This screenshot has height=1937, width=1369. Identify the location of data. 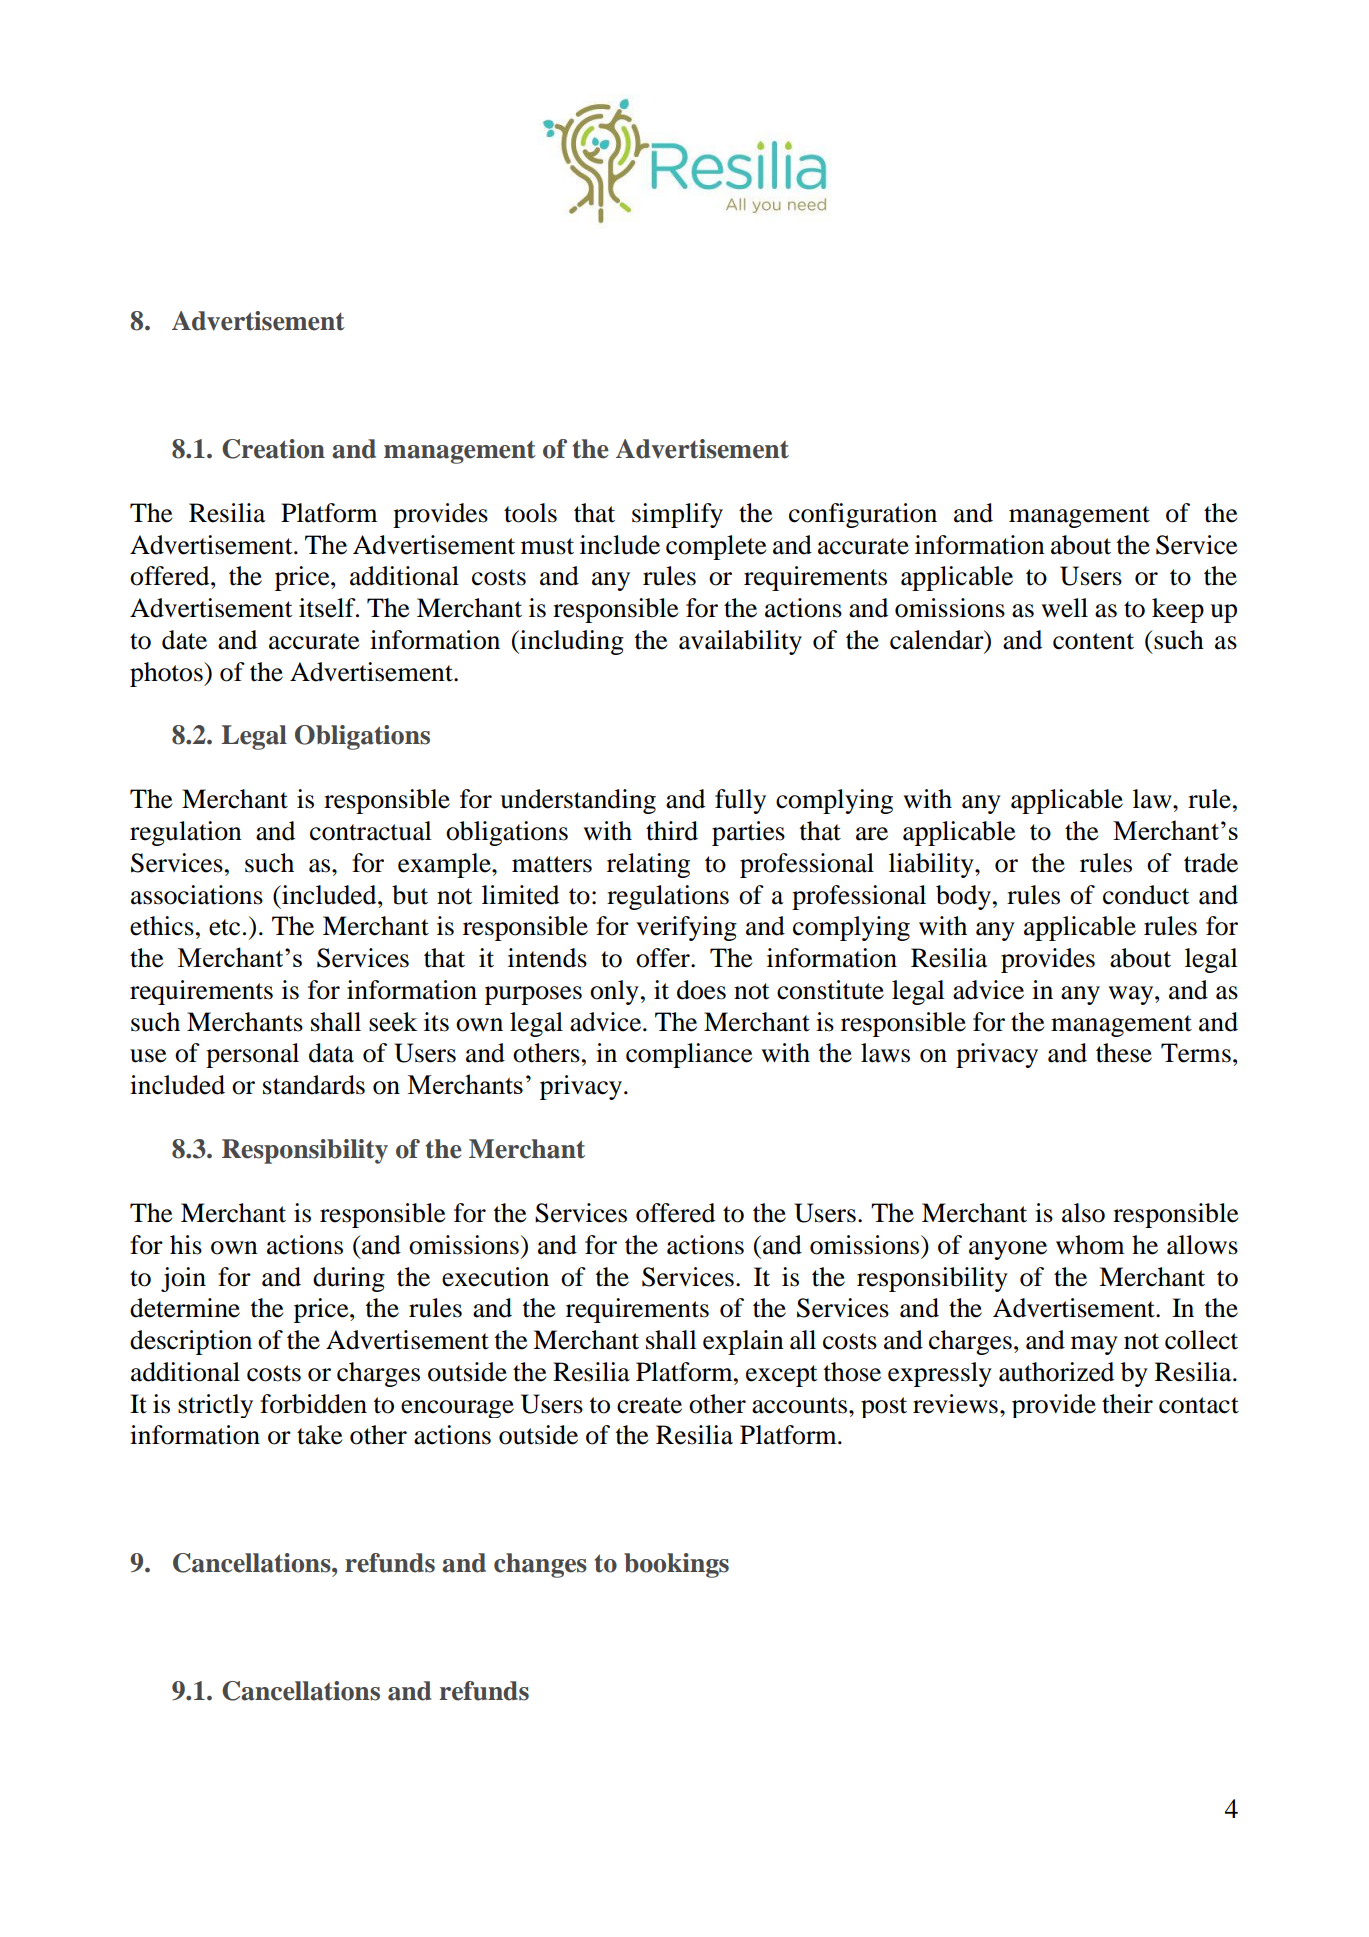
(331, 1053).
